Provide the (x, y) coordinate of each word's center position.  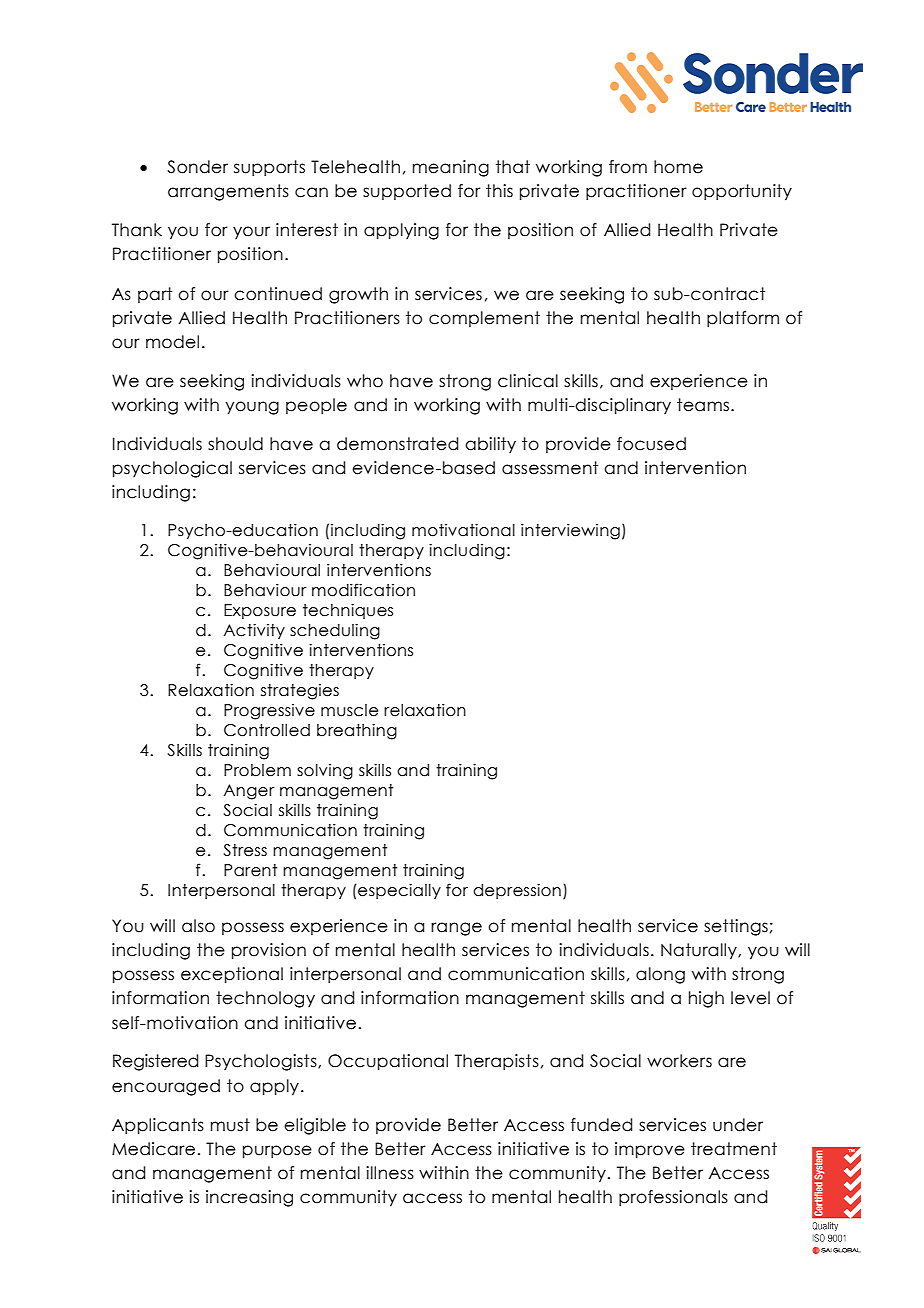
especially (398, 891)
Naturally (700, 951)
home (678, 167)
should (235, 444)
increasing (249, 1198)
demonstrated (397, 444)
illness (390, 1173)
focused (651, 444)
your (251, 232)
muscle (349, 710)
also (198, 926)
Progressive (269, 712)
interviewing (570, 531)
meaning (451, 168)
